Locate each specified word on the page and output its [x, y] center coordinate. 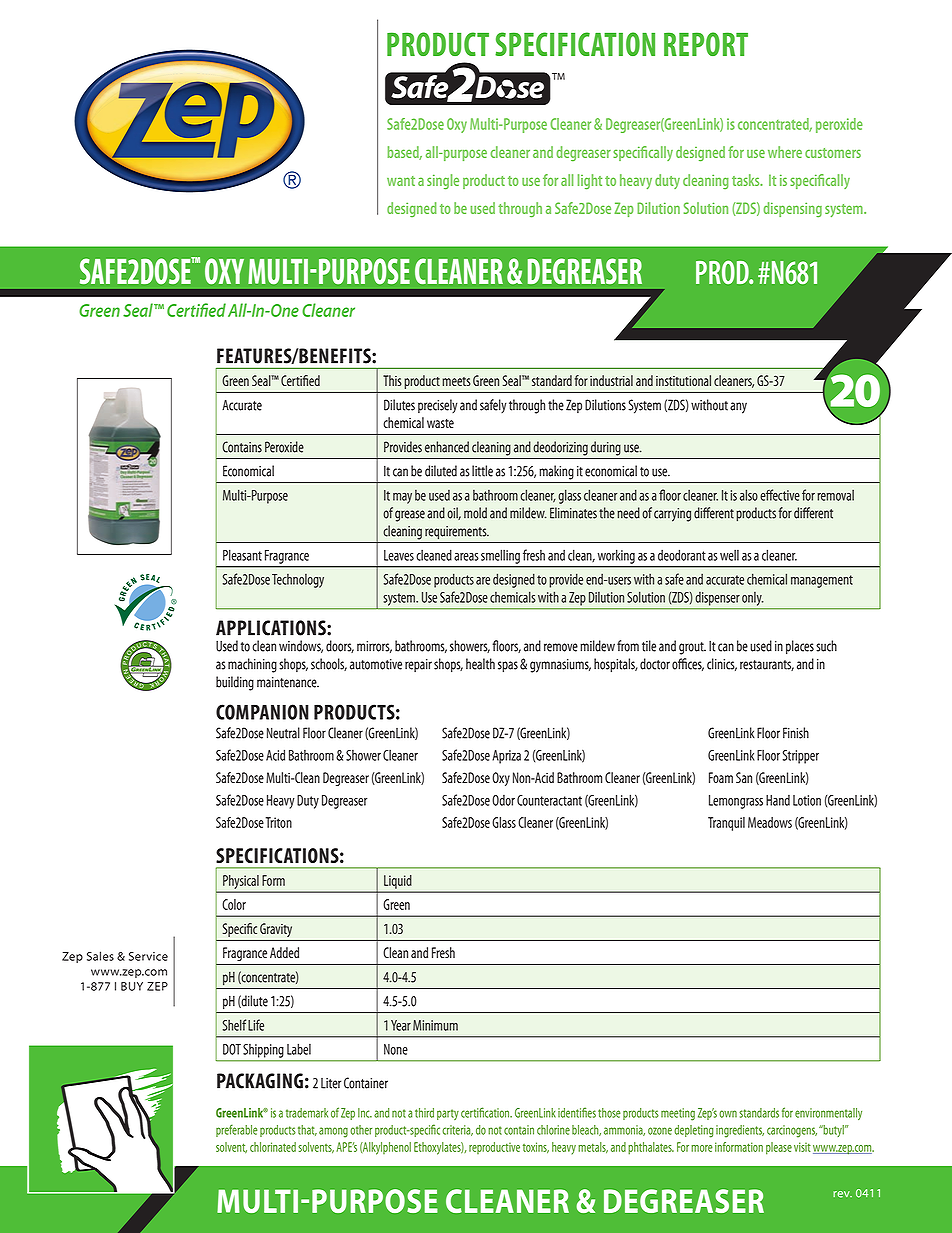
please [779, 1148]
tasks [747, 180]
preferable [237, 1130]
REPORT [706, 44]
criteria [457, 1130]
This [392, 380]
